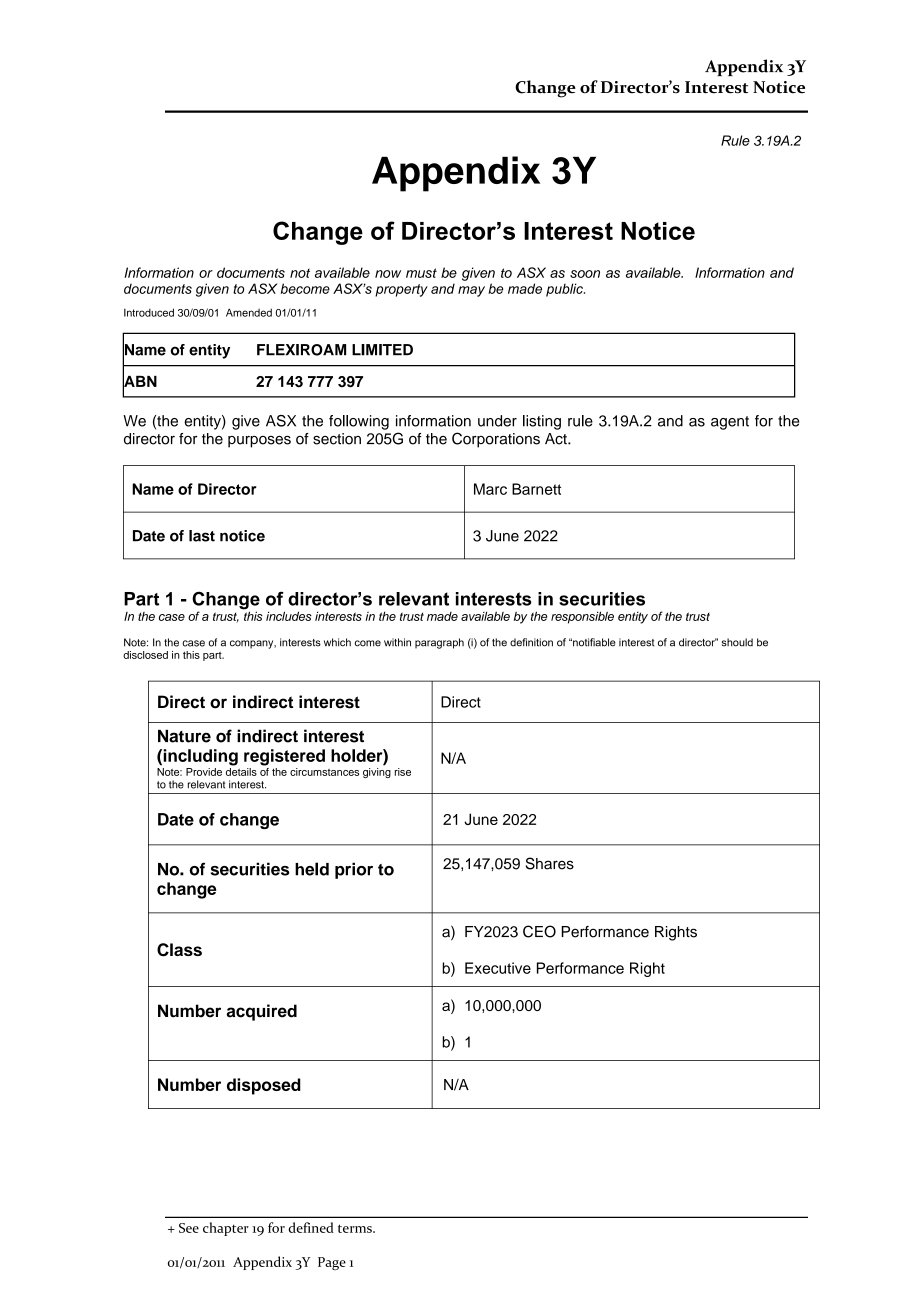 The width and height of the document is (924, 1307). I want to click on includes, so click(289, 616).
